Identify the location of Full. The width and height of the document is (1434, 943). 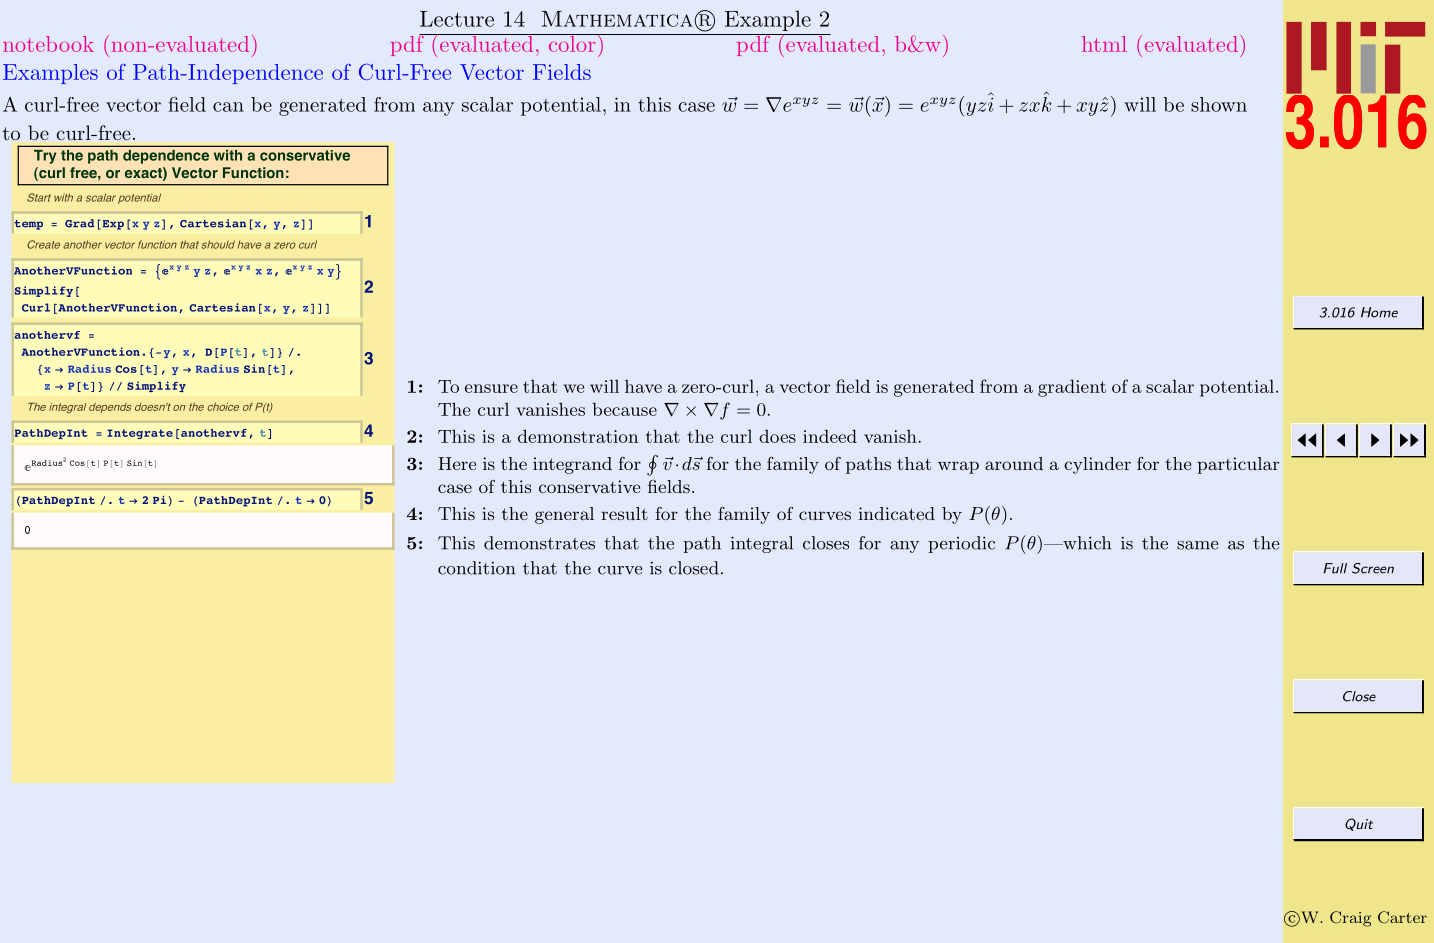
(1335, 568).
